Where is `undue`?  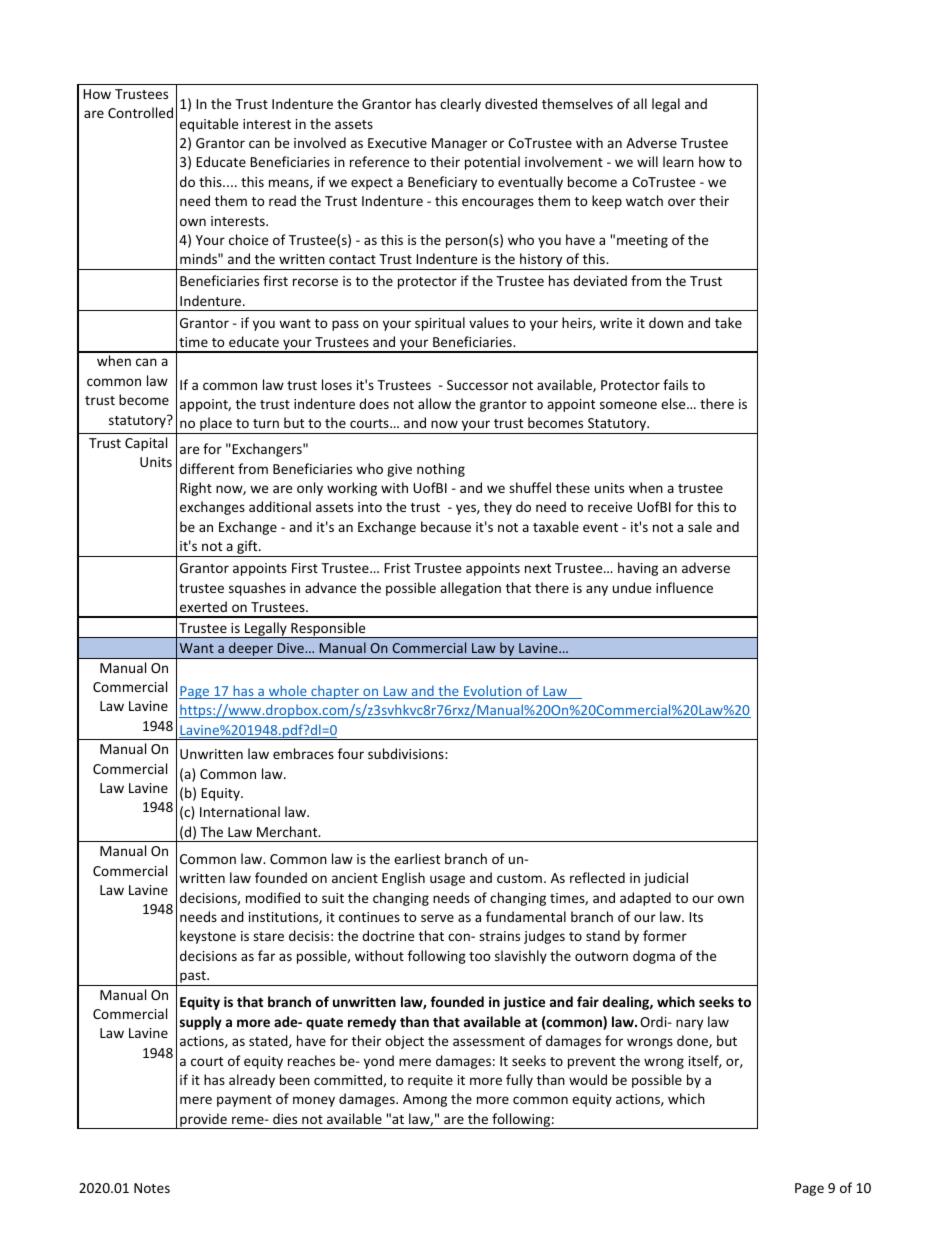
undue is located at coordinates (632, 587).
